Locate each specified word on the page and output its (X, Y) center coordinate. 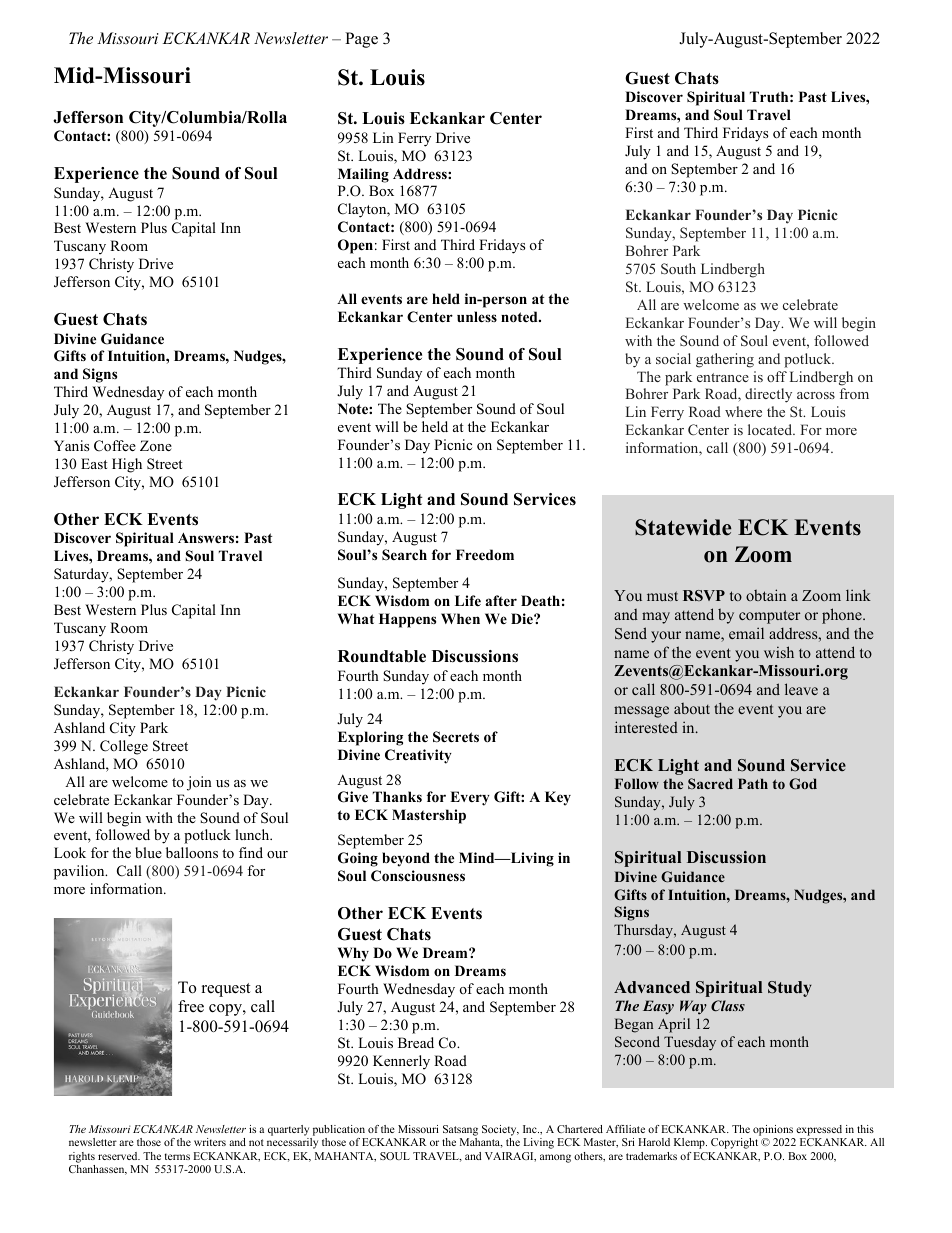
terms (177, 1156)
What (356, 618)
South (678, 268)
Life (468, 600)
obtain (766, 595)
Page (361, 40)
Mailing (363, 175)
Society (500, 1130)
